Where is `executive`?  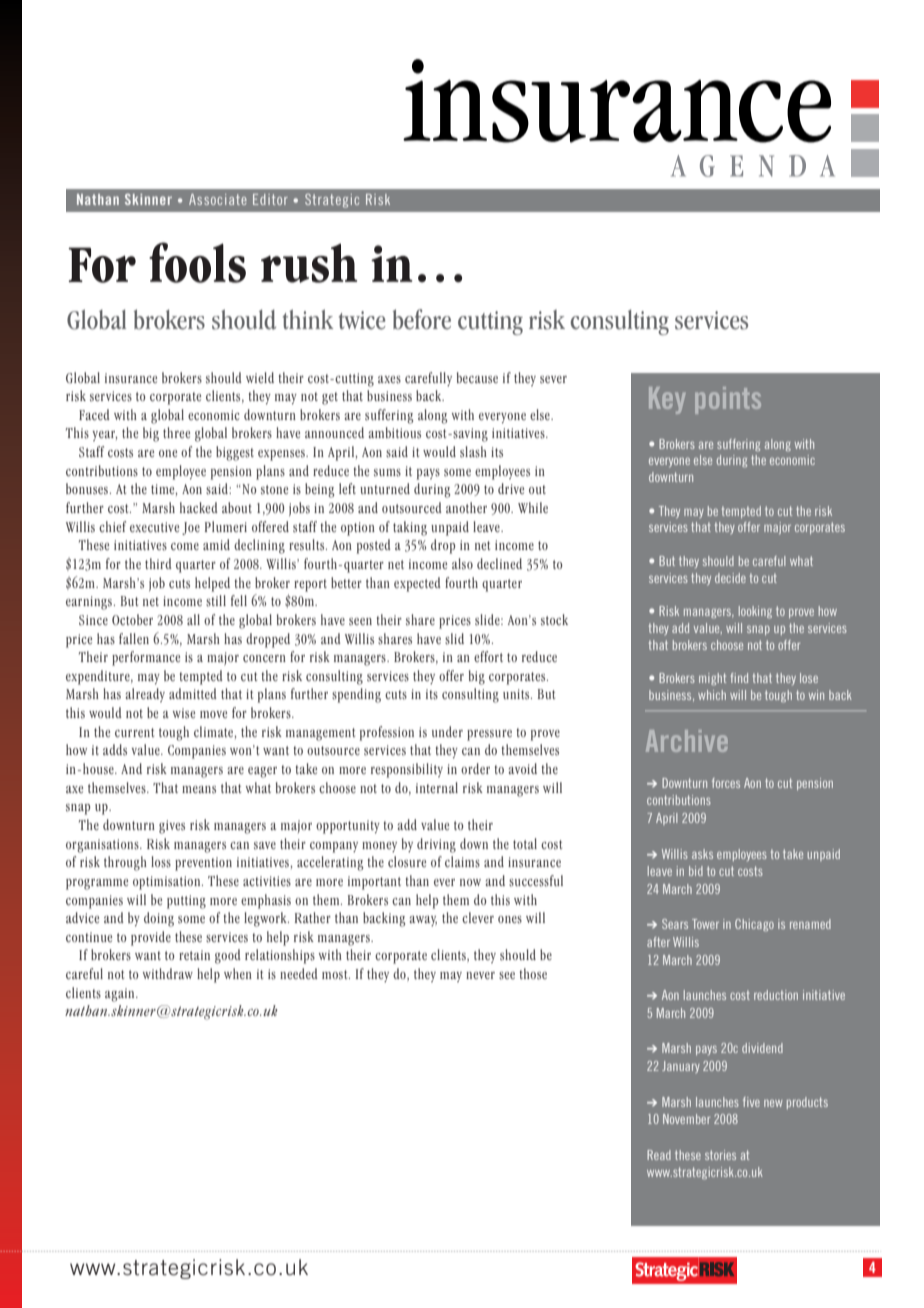
executive is located at coordinates (154, 527).
